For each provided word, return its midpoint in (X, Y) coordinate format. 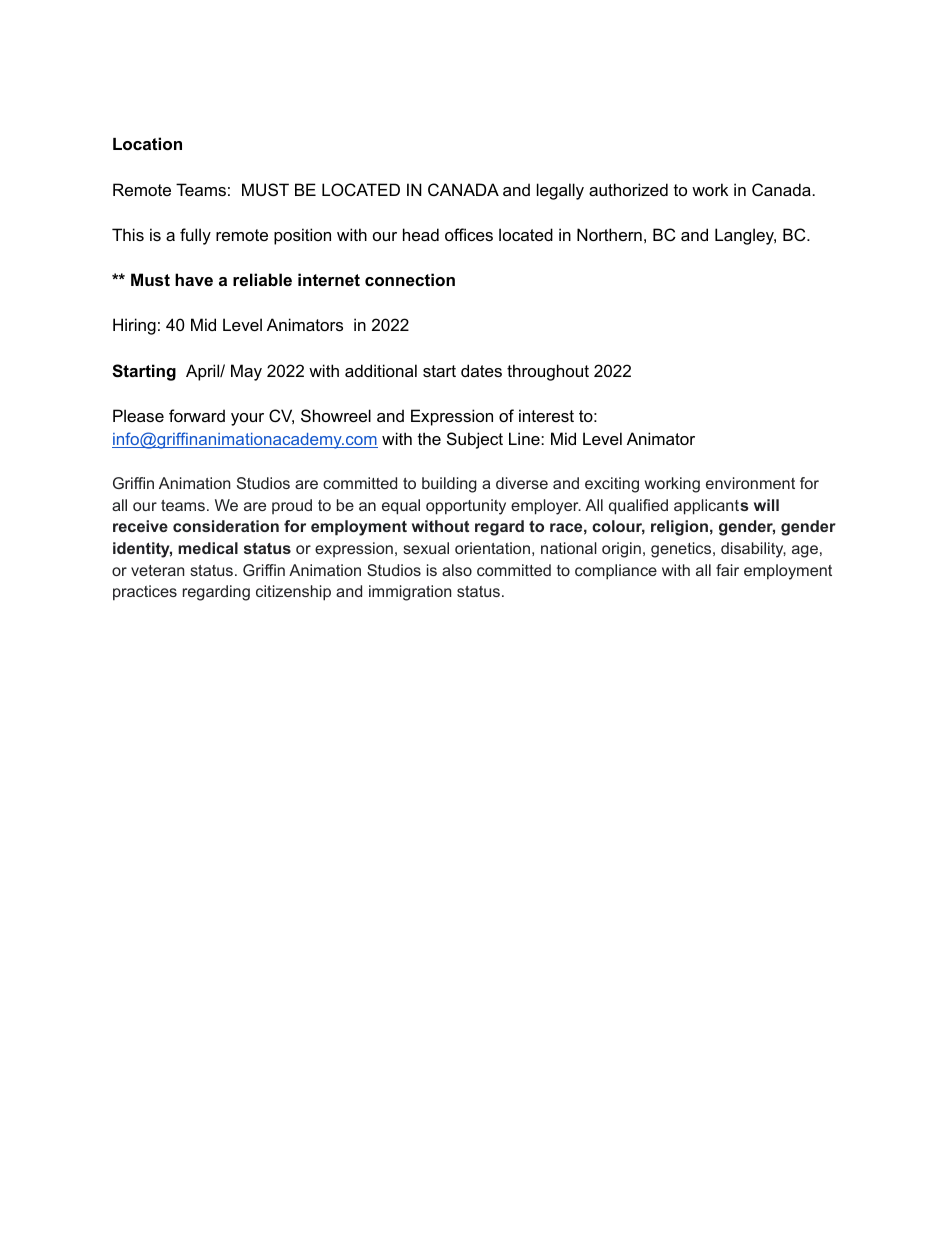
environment (750, 483)
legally (560, 191)
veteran (157, 570)
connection (410, 279)
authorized (628, 189)
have (194, 279)
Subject (475, 440)
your (247, 419)
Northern (609, 234)
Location (147, 143)
